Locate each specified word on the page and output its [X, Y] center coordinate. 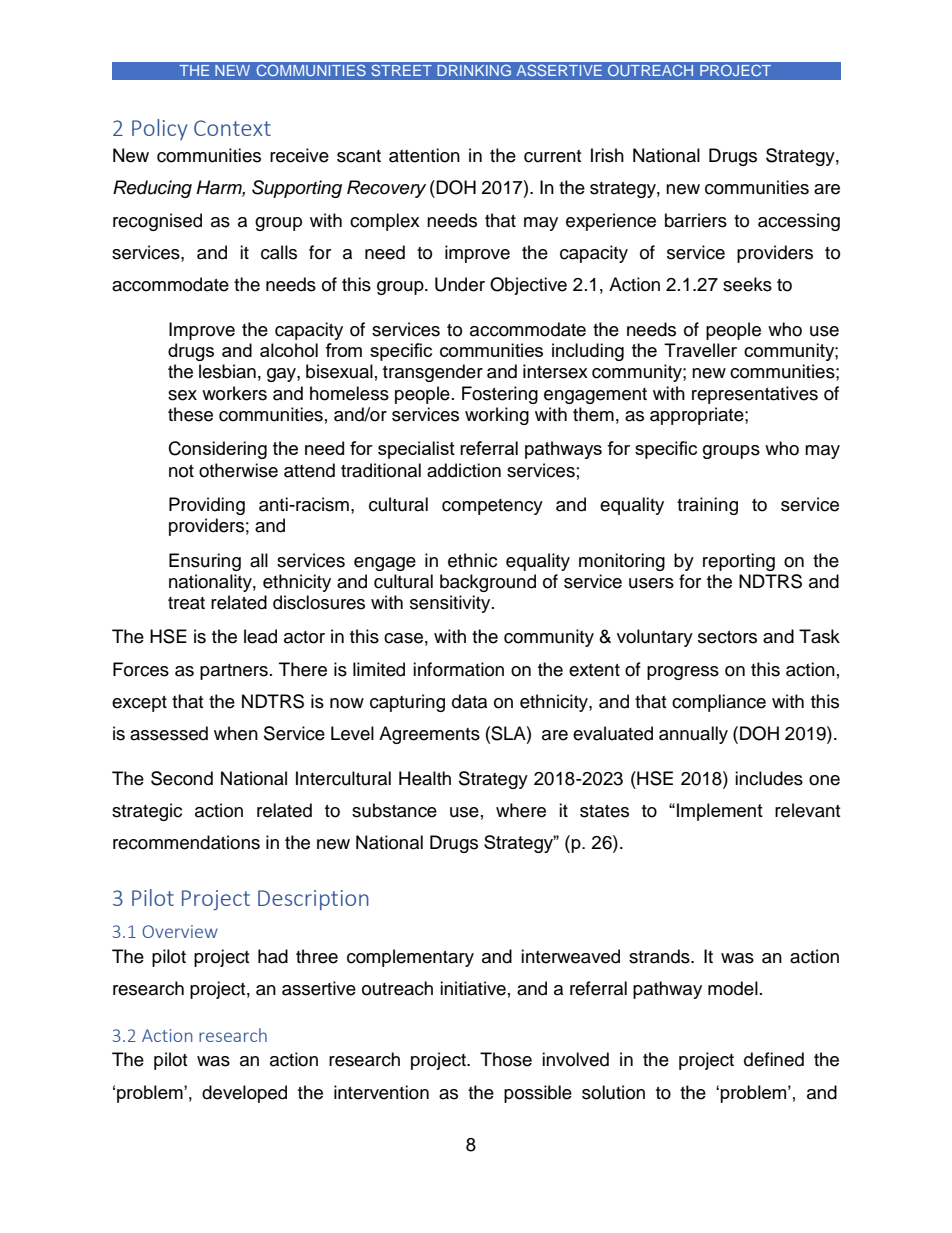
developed [244, 1094]
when [236, 733]
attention [424, 155]
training [707, 506]
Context [232, 128]
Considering [218, 450]
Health [425, 778]
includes [769, 778]
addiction [464, 470]
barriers [696, 220]
